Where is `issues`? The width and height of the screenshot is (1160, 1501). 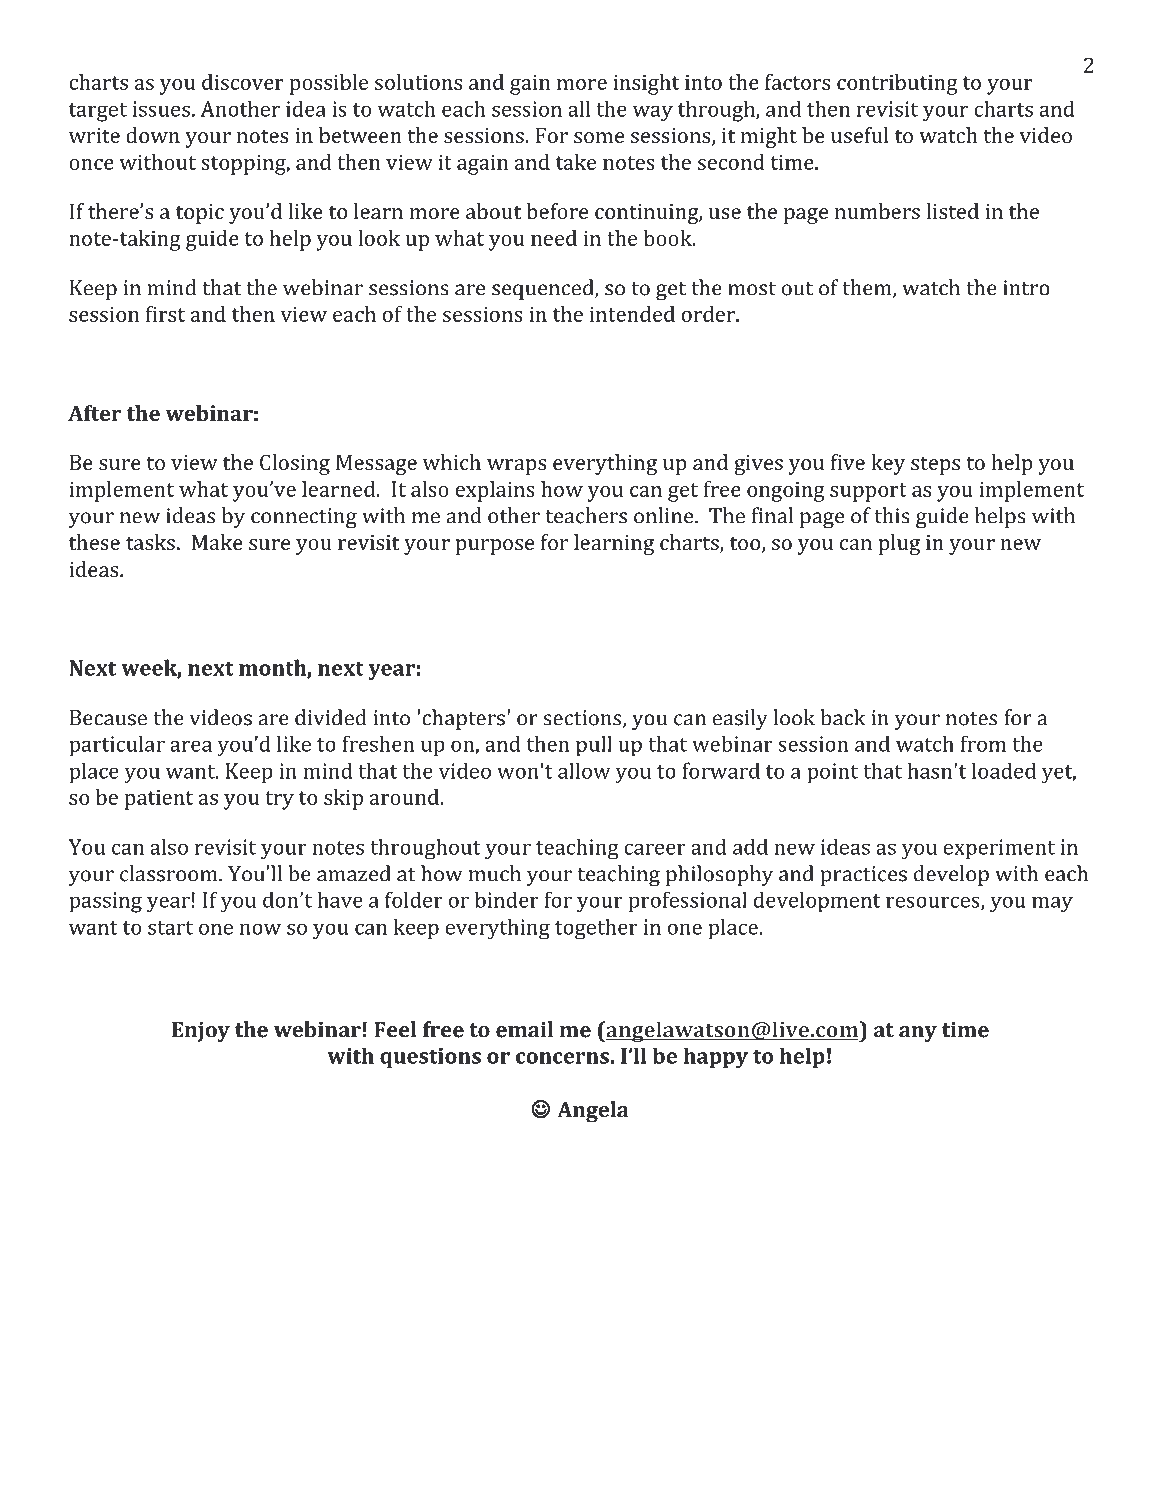
issues is located at coordinates (161, 109).
